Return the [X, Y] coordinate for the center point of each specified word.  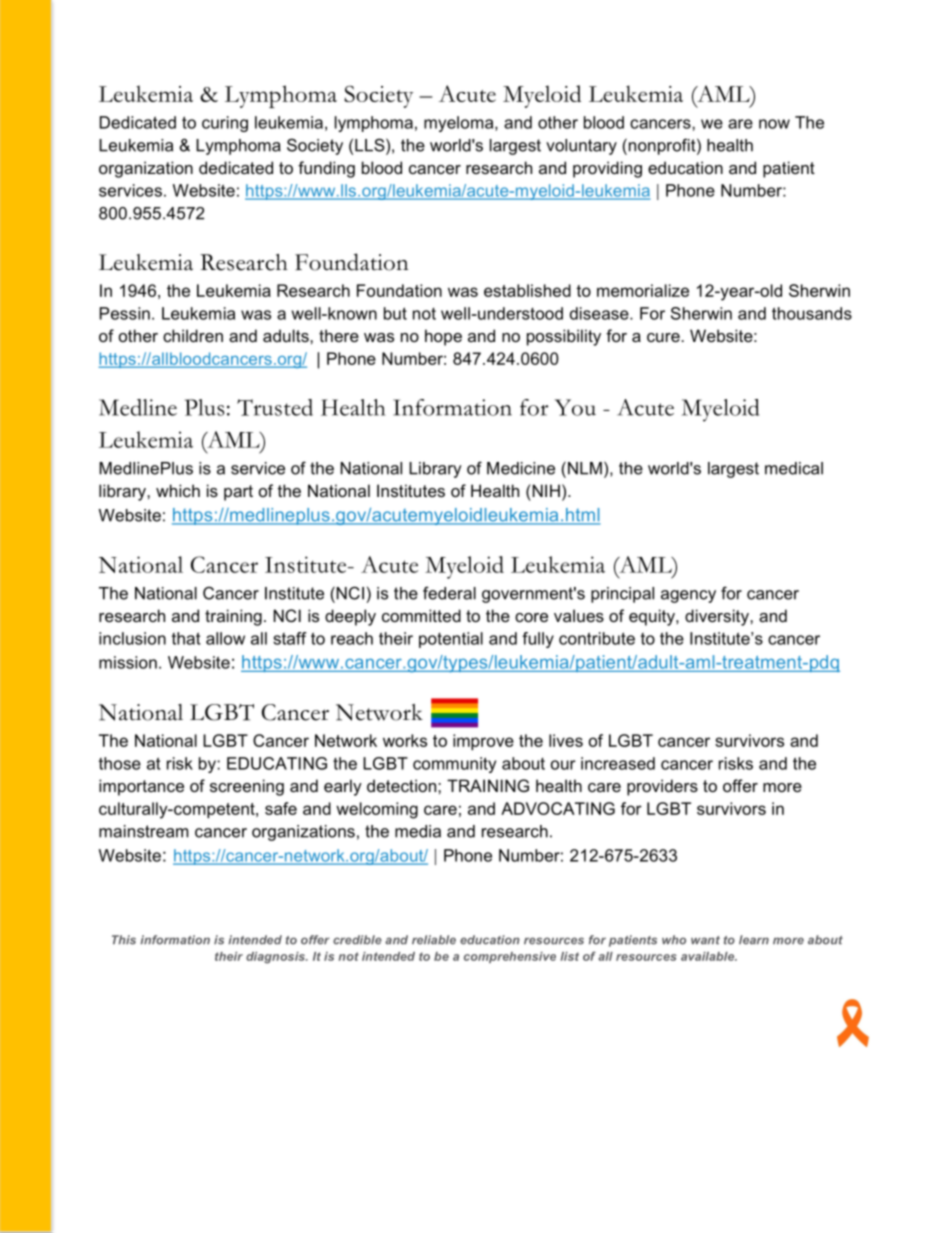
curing [225, 124]
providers [662, 787]
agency [688, 596]
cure [663, 337]
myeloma [460, 124]
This [124, 940]
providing [607, 169]
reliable [434, 940]
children [193, 335]
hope [443, 337]
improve [483, 742]
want [705, 940]
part [238, 493]
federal [449, 593]
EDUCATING [277, 763]
